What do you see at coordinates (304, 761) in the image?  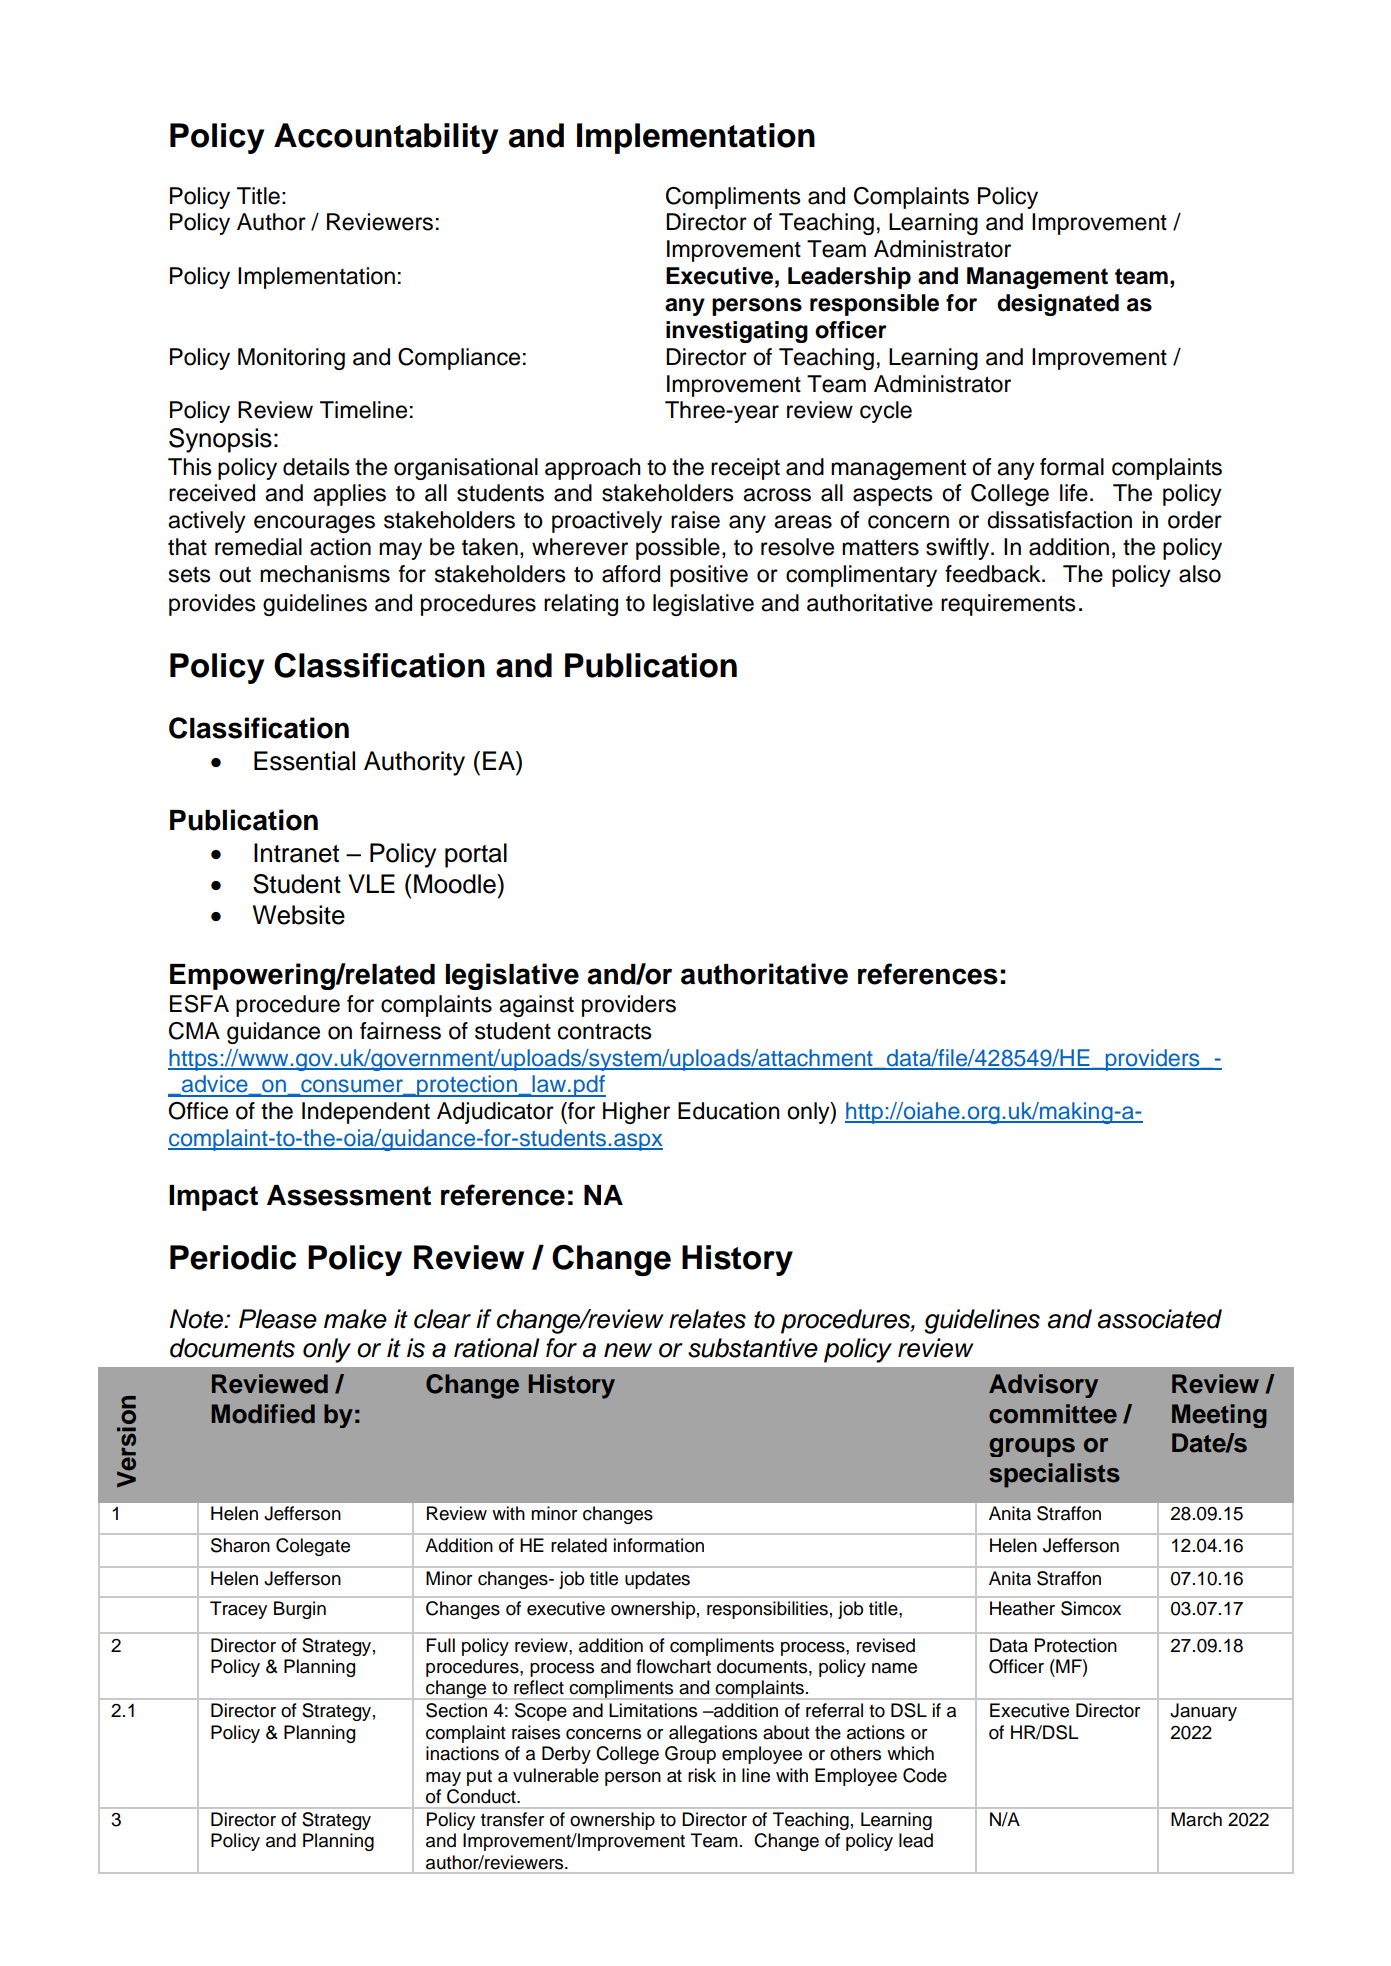 I see `Essential` at bounding box center [304, 761].
